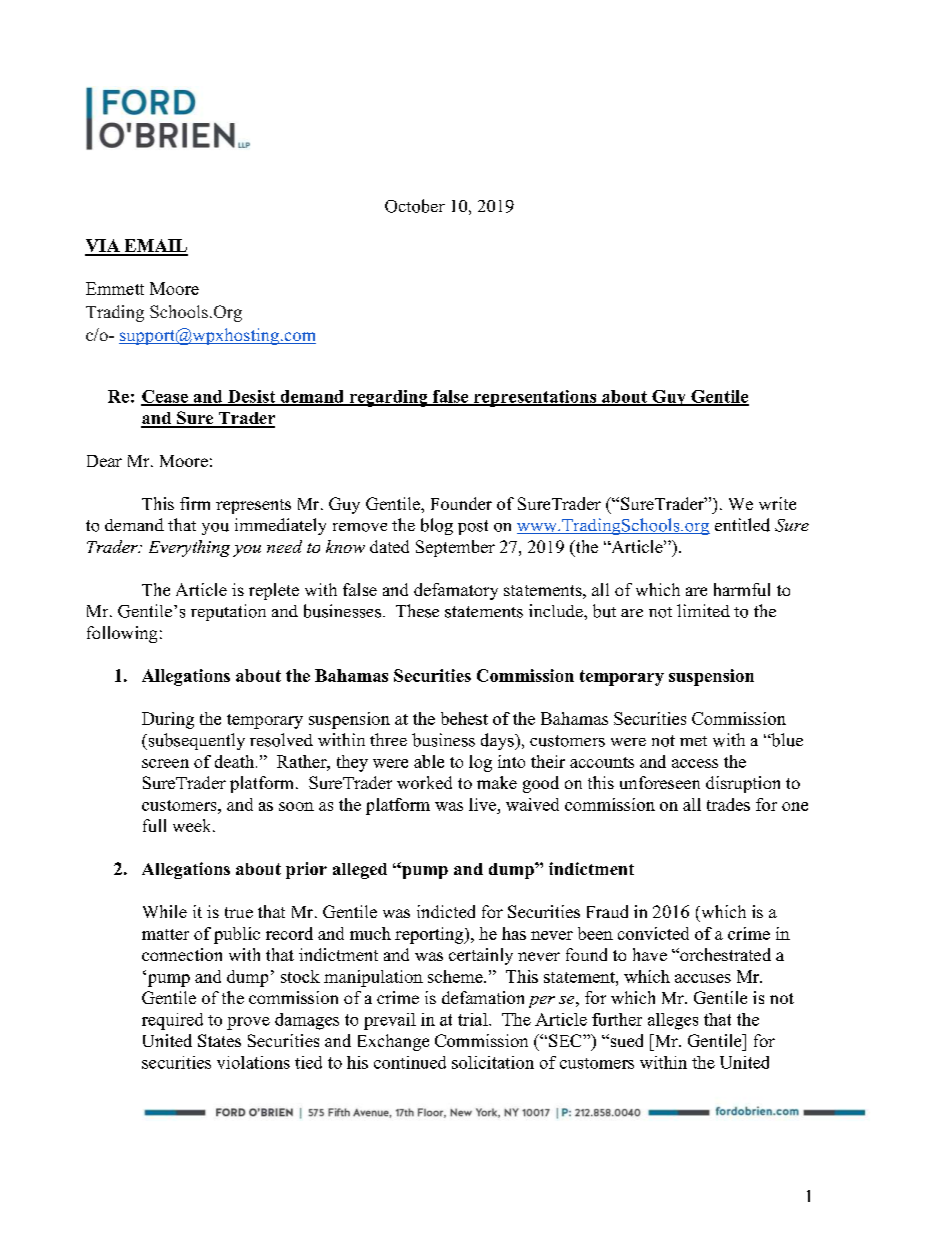 The image size is (952, 1233). Describe the element at coordinates (742, 525) in the image. I see `entitled` at that location.
